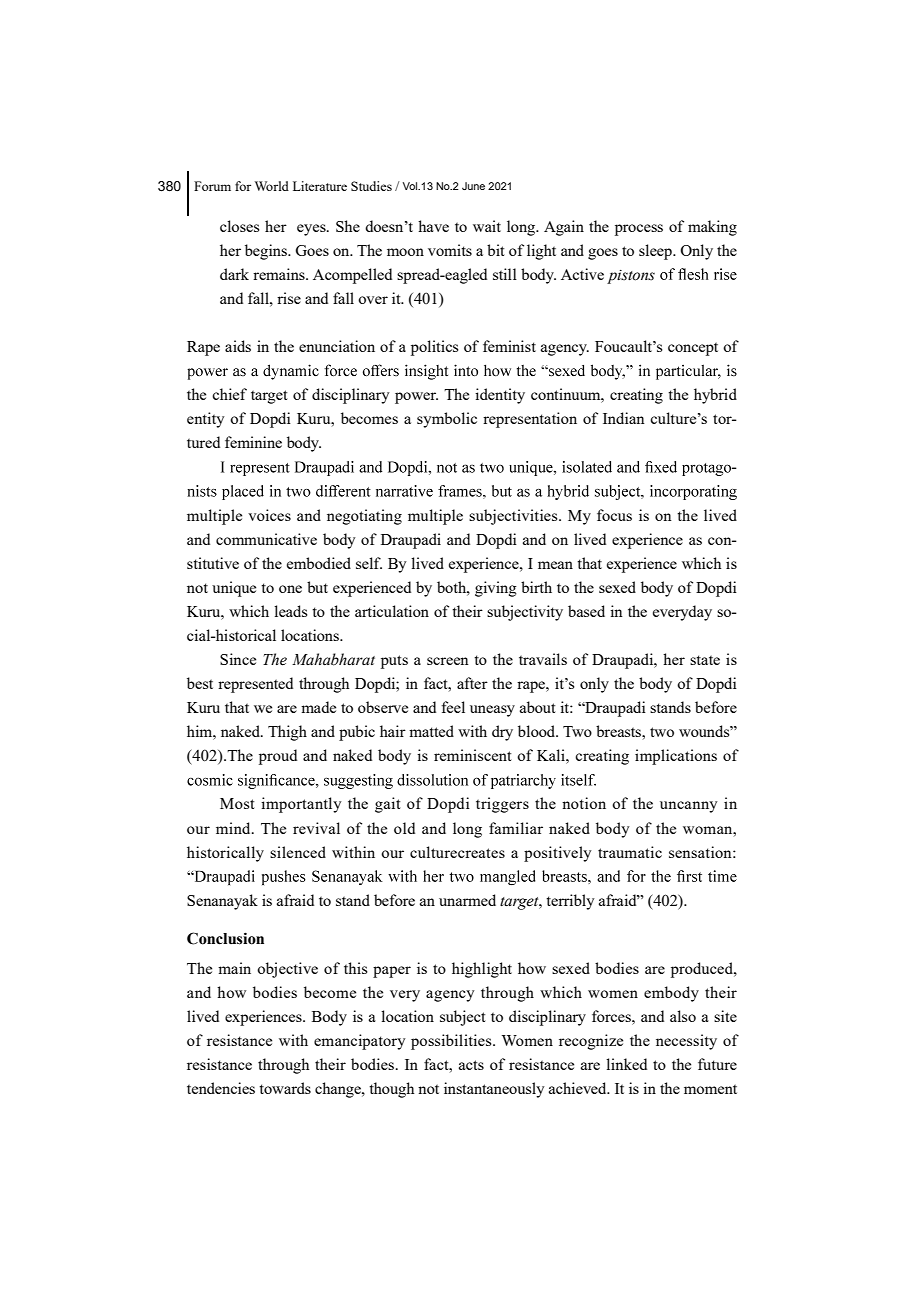 This image has width=924, height=1308. What do you see at coordinates (467, 900) in the image?
I see `unarmed` at bounding box center [467, 900].
